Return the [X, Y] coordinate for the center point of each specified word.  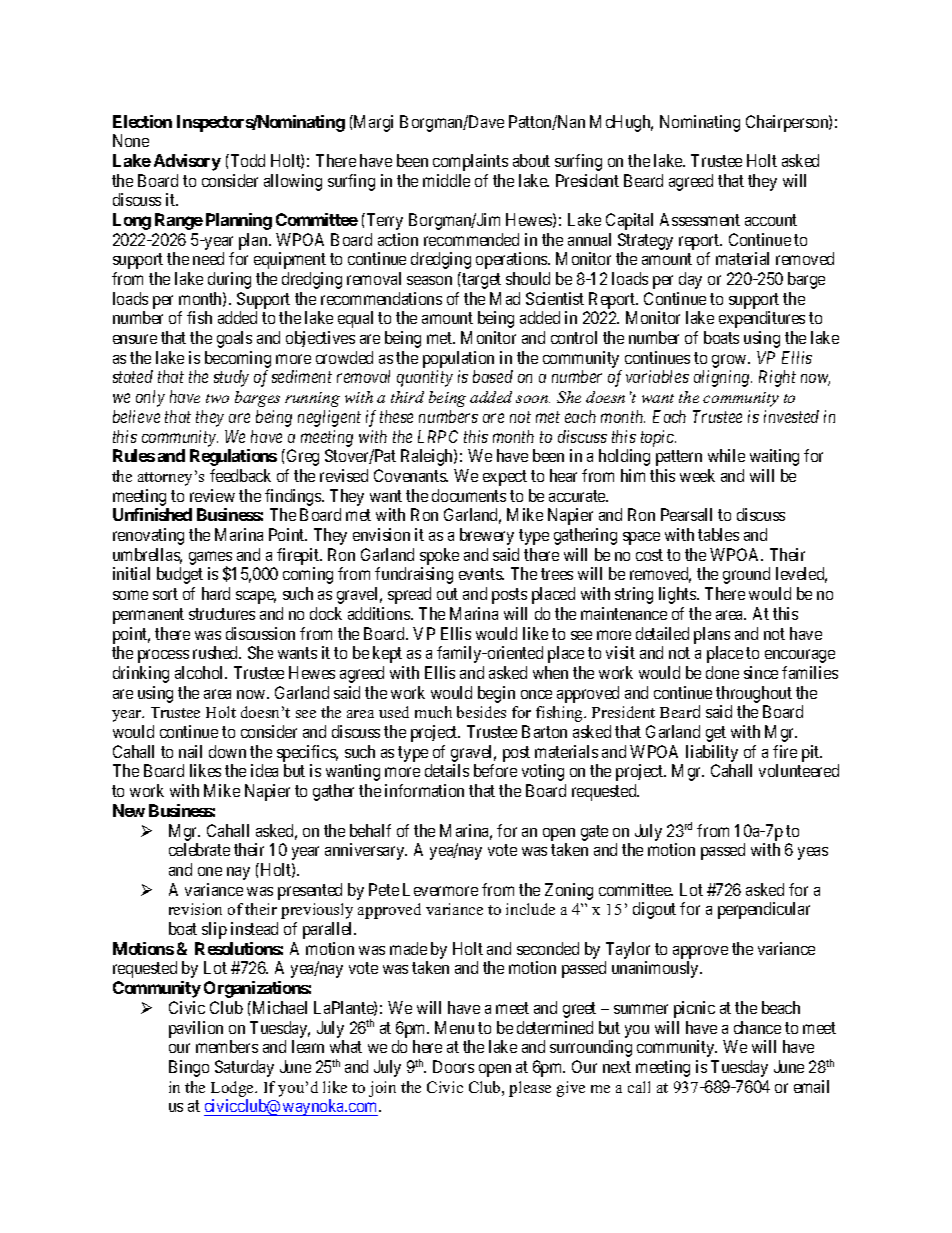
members [227, 1046]
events [481, 574]
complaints [470, 162]
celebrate [199, 849]
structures [222, 614]
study [231, 378]
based [493, 376]
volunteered [799, 770]
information [424, 790]
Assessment [700, 219]
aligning [723, 378]
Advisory [187, 162]
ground [746, 575]
